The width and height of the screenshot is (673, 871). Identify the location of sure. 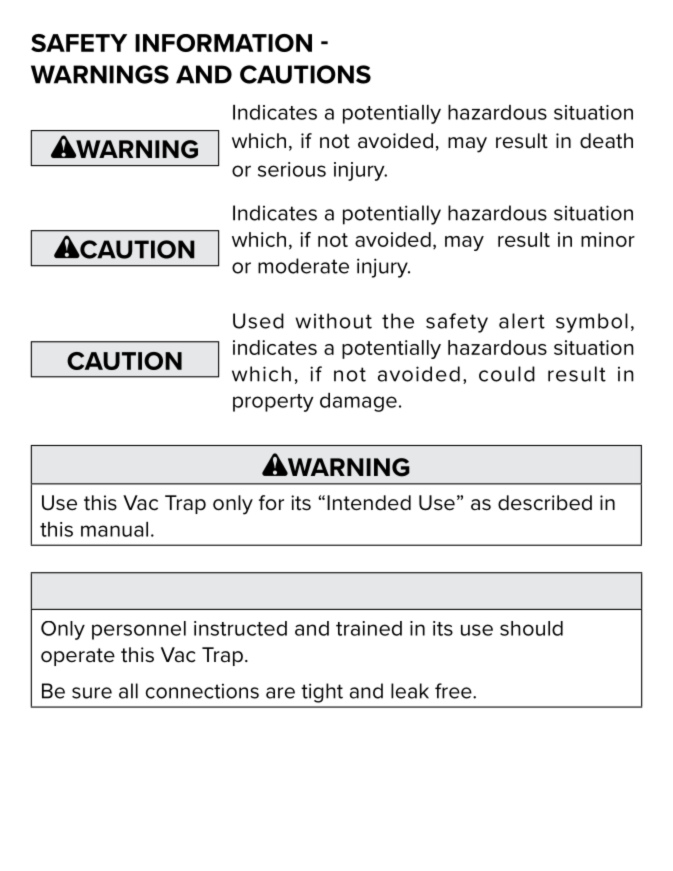
(92, 693).
